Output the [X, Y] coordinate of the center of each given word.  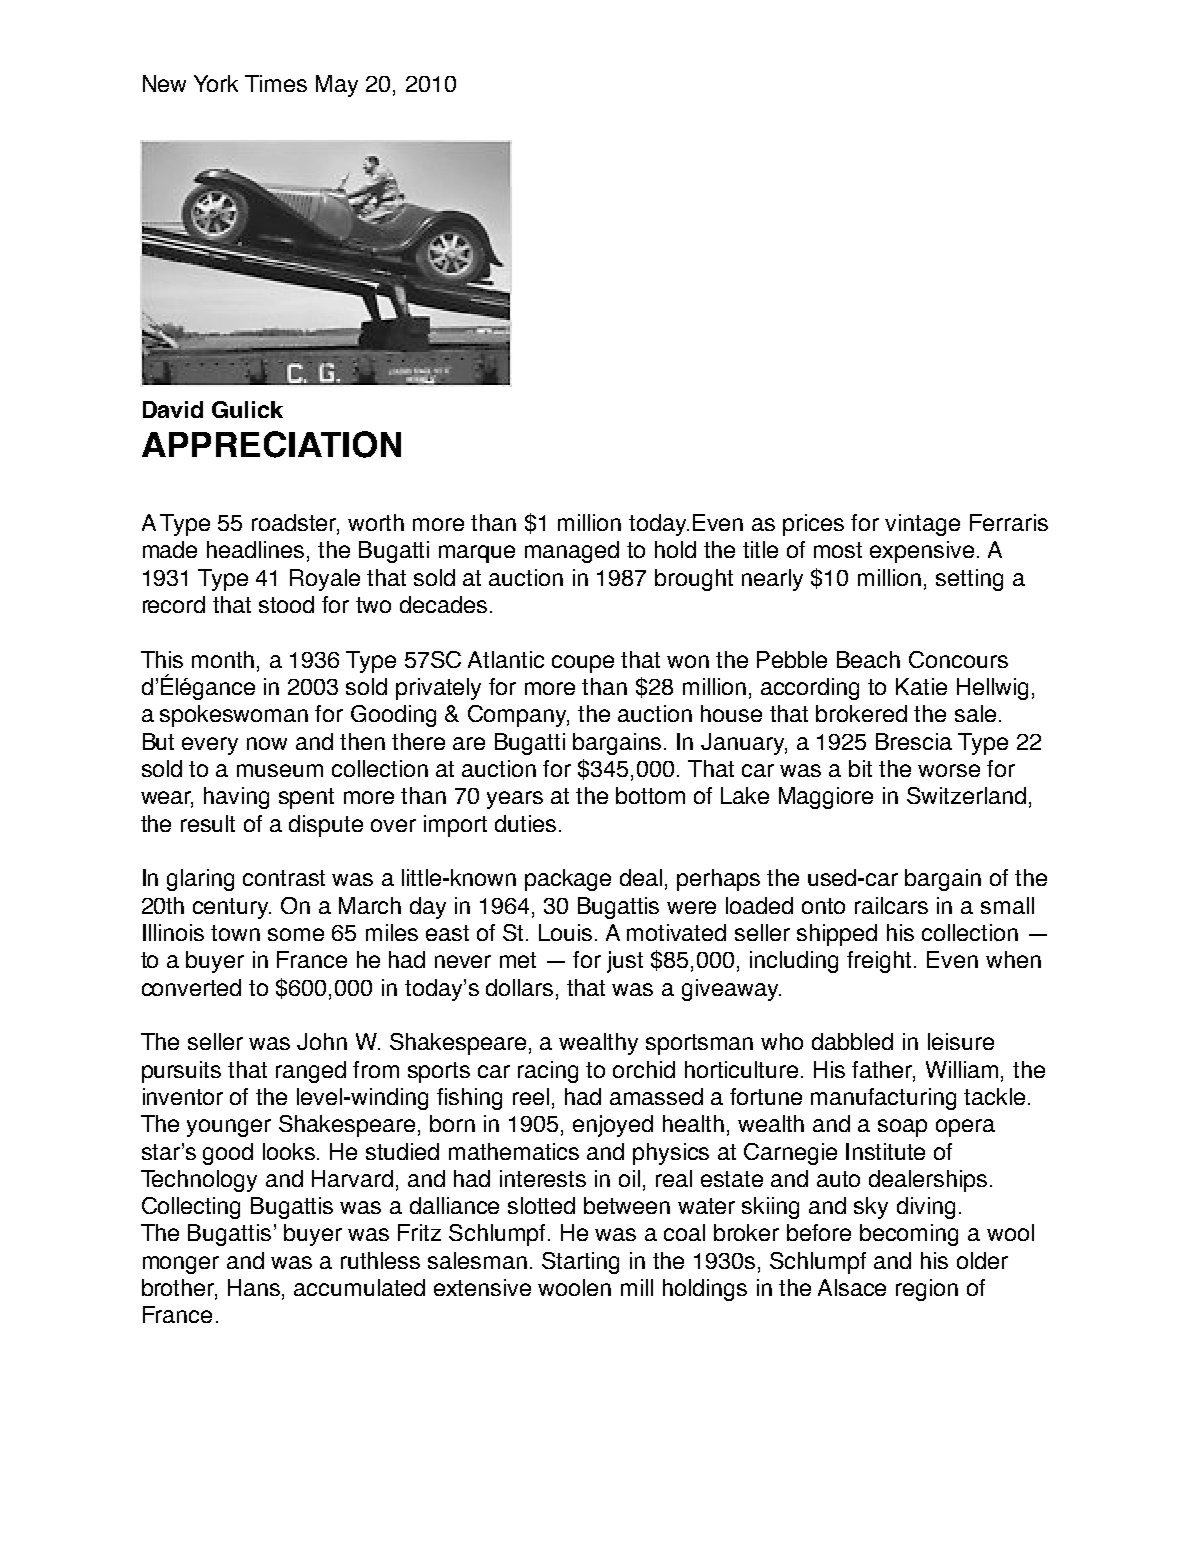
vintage [922, 525]
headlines [257, 551]
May [337, 86]
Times [276, 83]
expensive [922, 552]
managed [572, 552]
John [322, 1041]
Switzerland [966, 795]
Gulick [247, 409]
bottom [650, 795]
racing [548, 1072]
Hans [255, 1289]
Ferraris [1009, 522]
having [236, 798]
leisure [961, 1041]
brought [694, 580]
